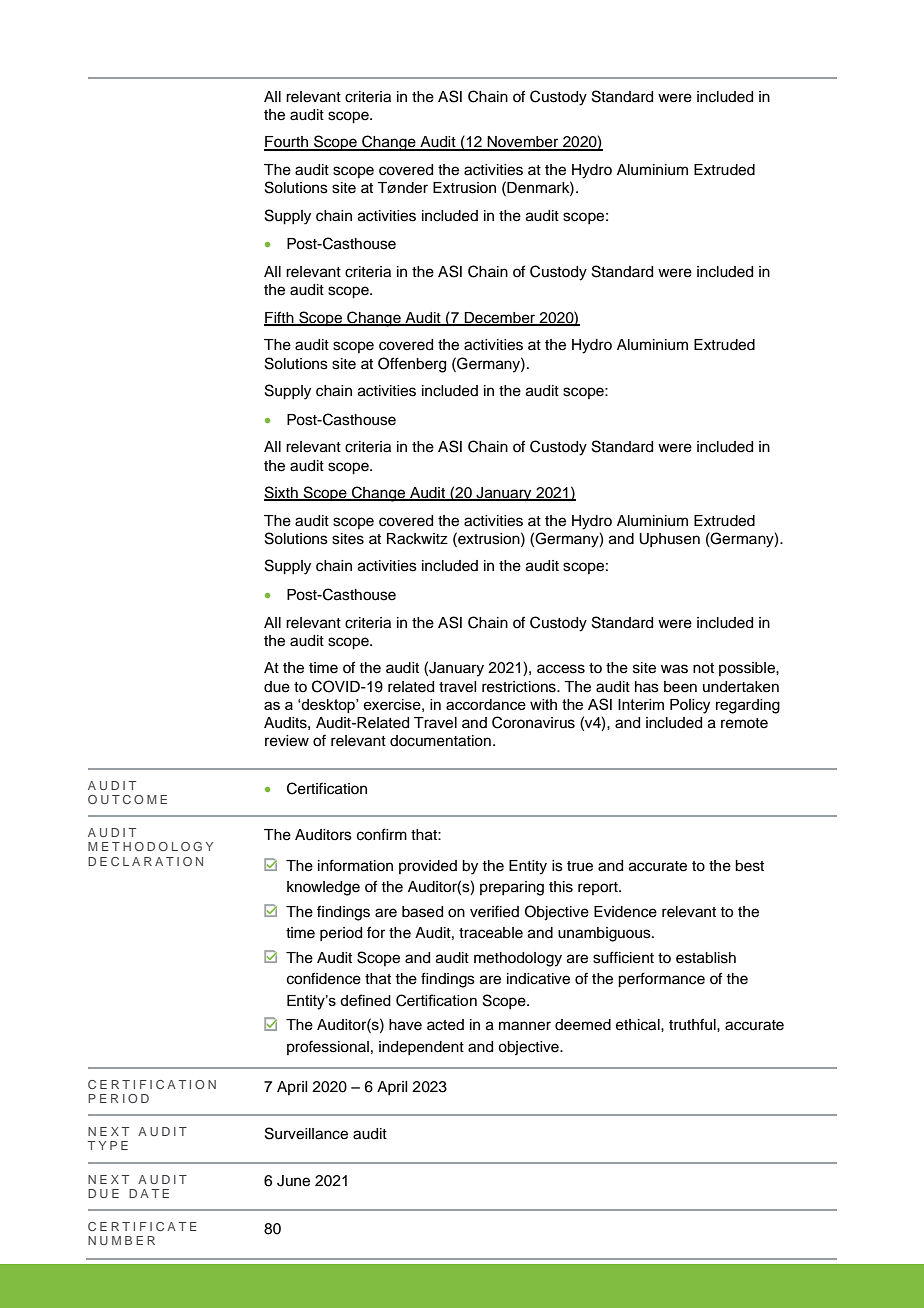 The height and width of the screenshot is (1308, 924). What do you see at coordinates (287, 143) in the screenshot?
I see `Fourth` at bounding box center [287, 143].
